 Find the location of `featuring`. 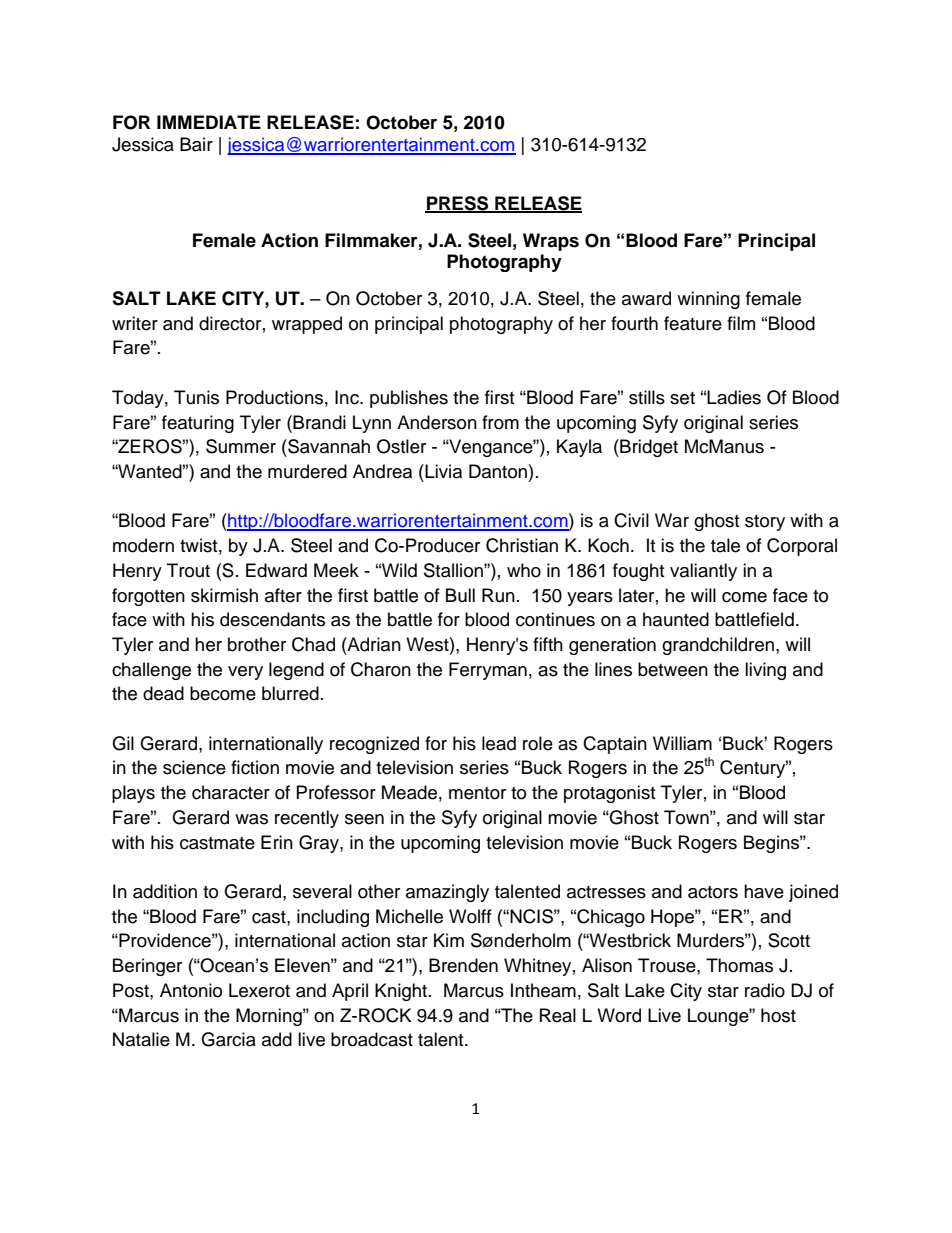

featuring is located at coordinates (198, 424).
